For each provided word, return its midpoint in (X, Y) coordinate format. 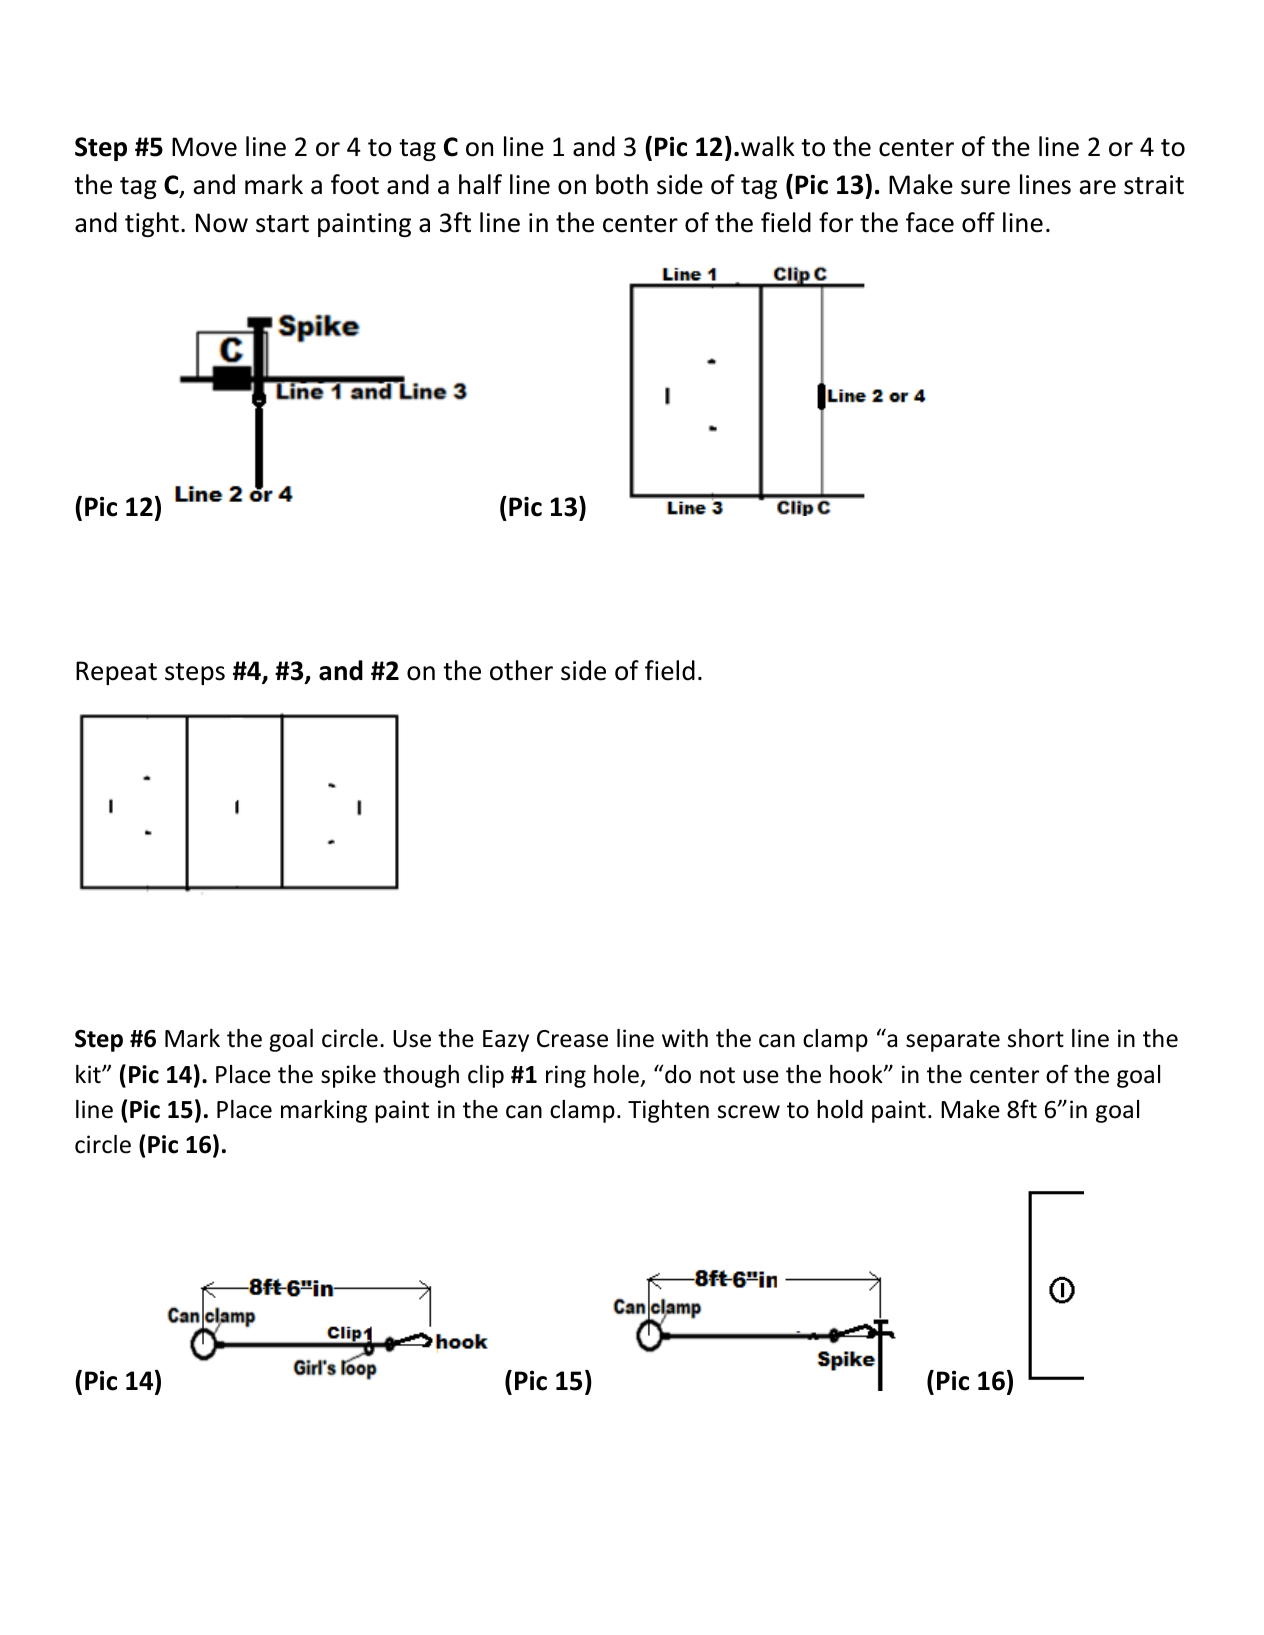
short (1036, 1038)
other (521, 670)
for (836, 222)
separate (953, 1041)
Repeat (116, 673)
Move (204, 147)
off (978, 222)
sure (985, 187)
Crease (572, 1039)
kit (89, 1074)
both (622, 184)
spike (348, 1076)
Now (222, 223)
